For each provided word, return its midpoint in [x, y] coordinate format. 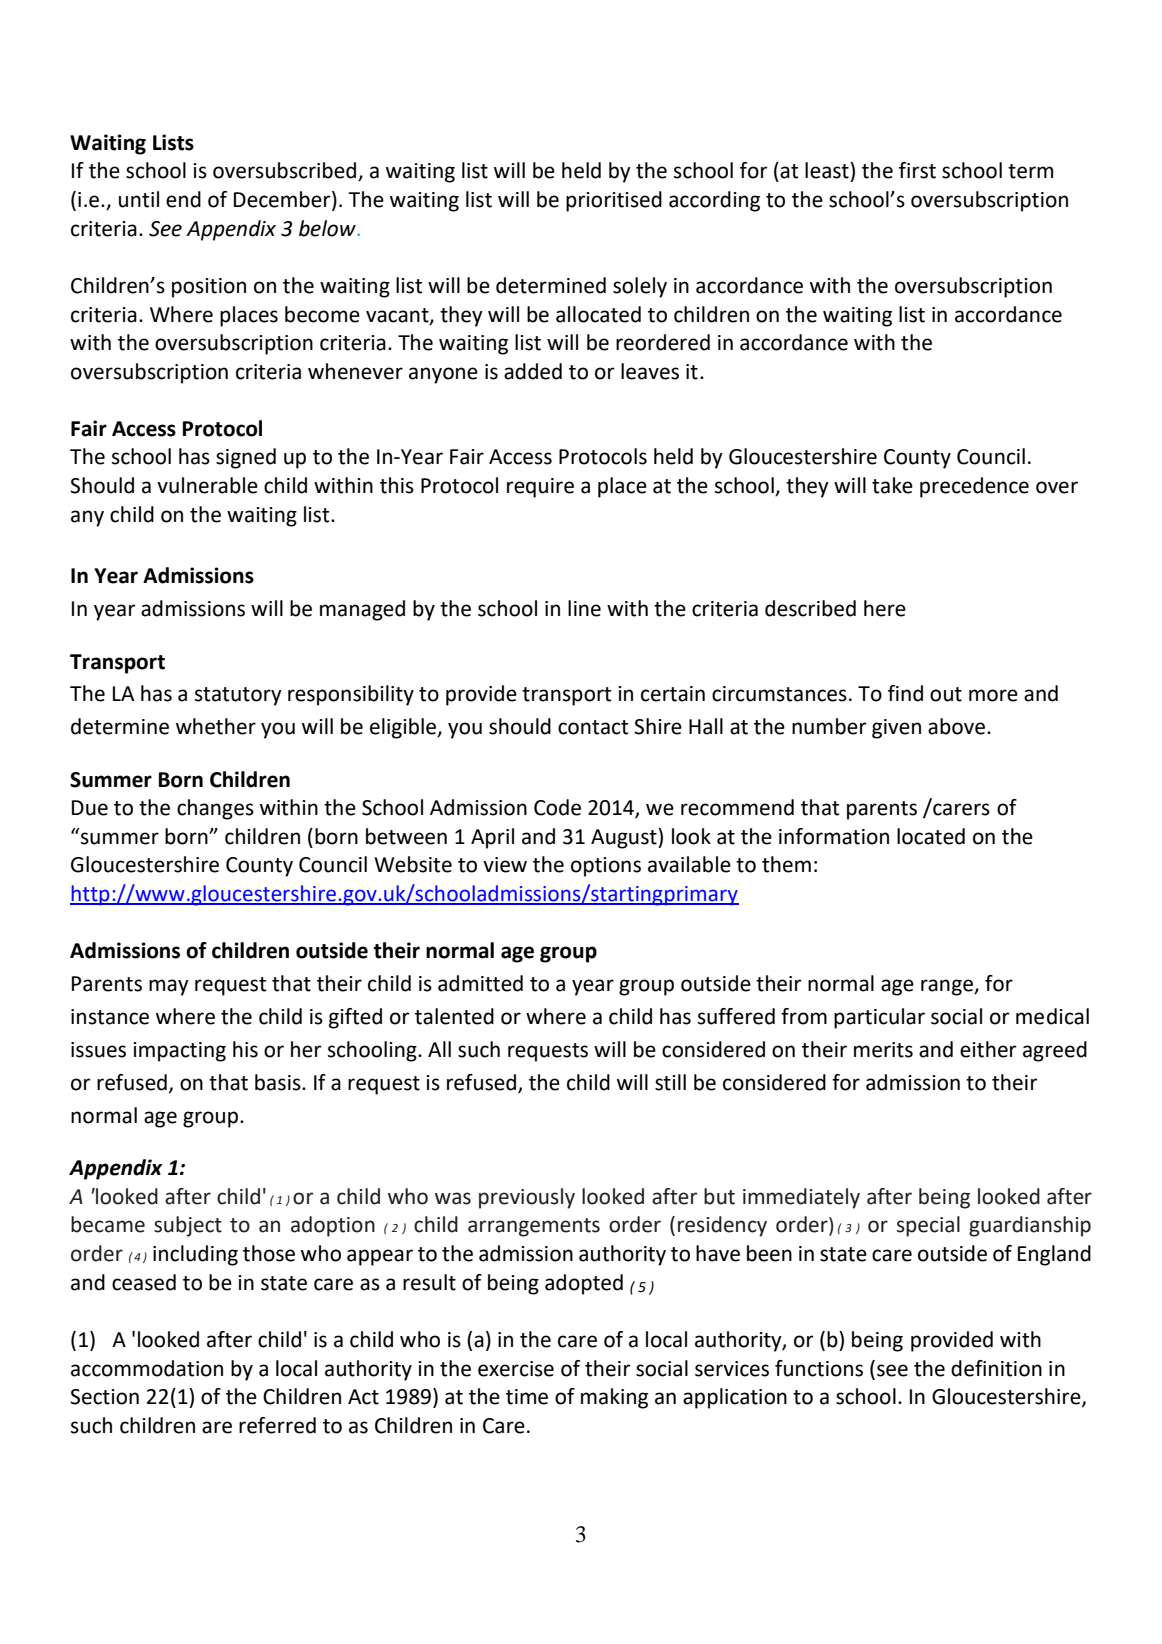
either [988, 1049]
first [917, 170]
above [956, 726]
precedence [974, 487]
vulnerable [207, 485]
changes [215, 809]
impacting [179, 1052]
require [540, 488]
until [139, 199]
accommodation [147, 1368]
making [614, 1398]
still [670, 1082]
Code [557, 807]
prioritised [614, 201]
